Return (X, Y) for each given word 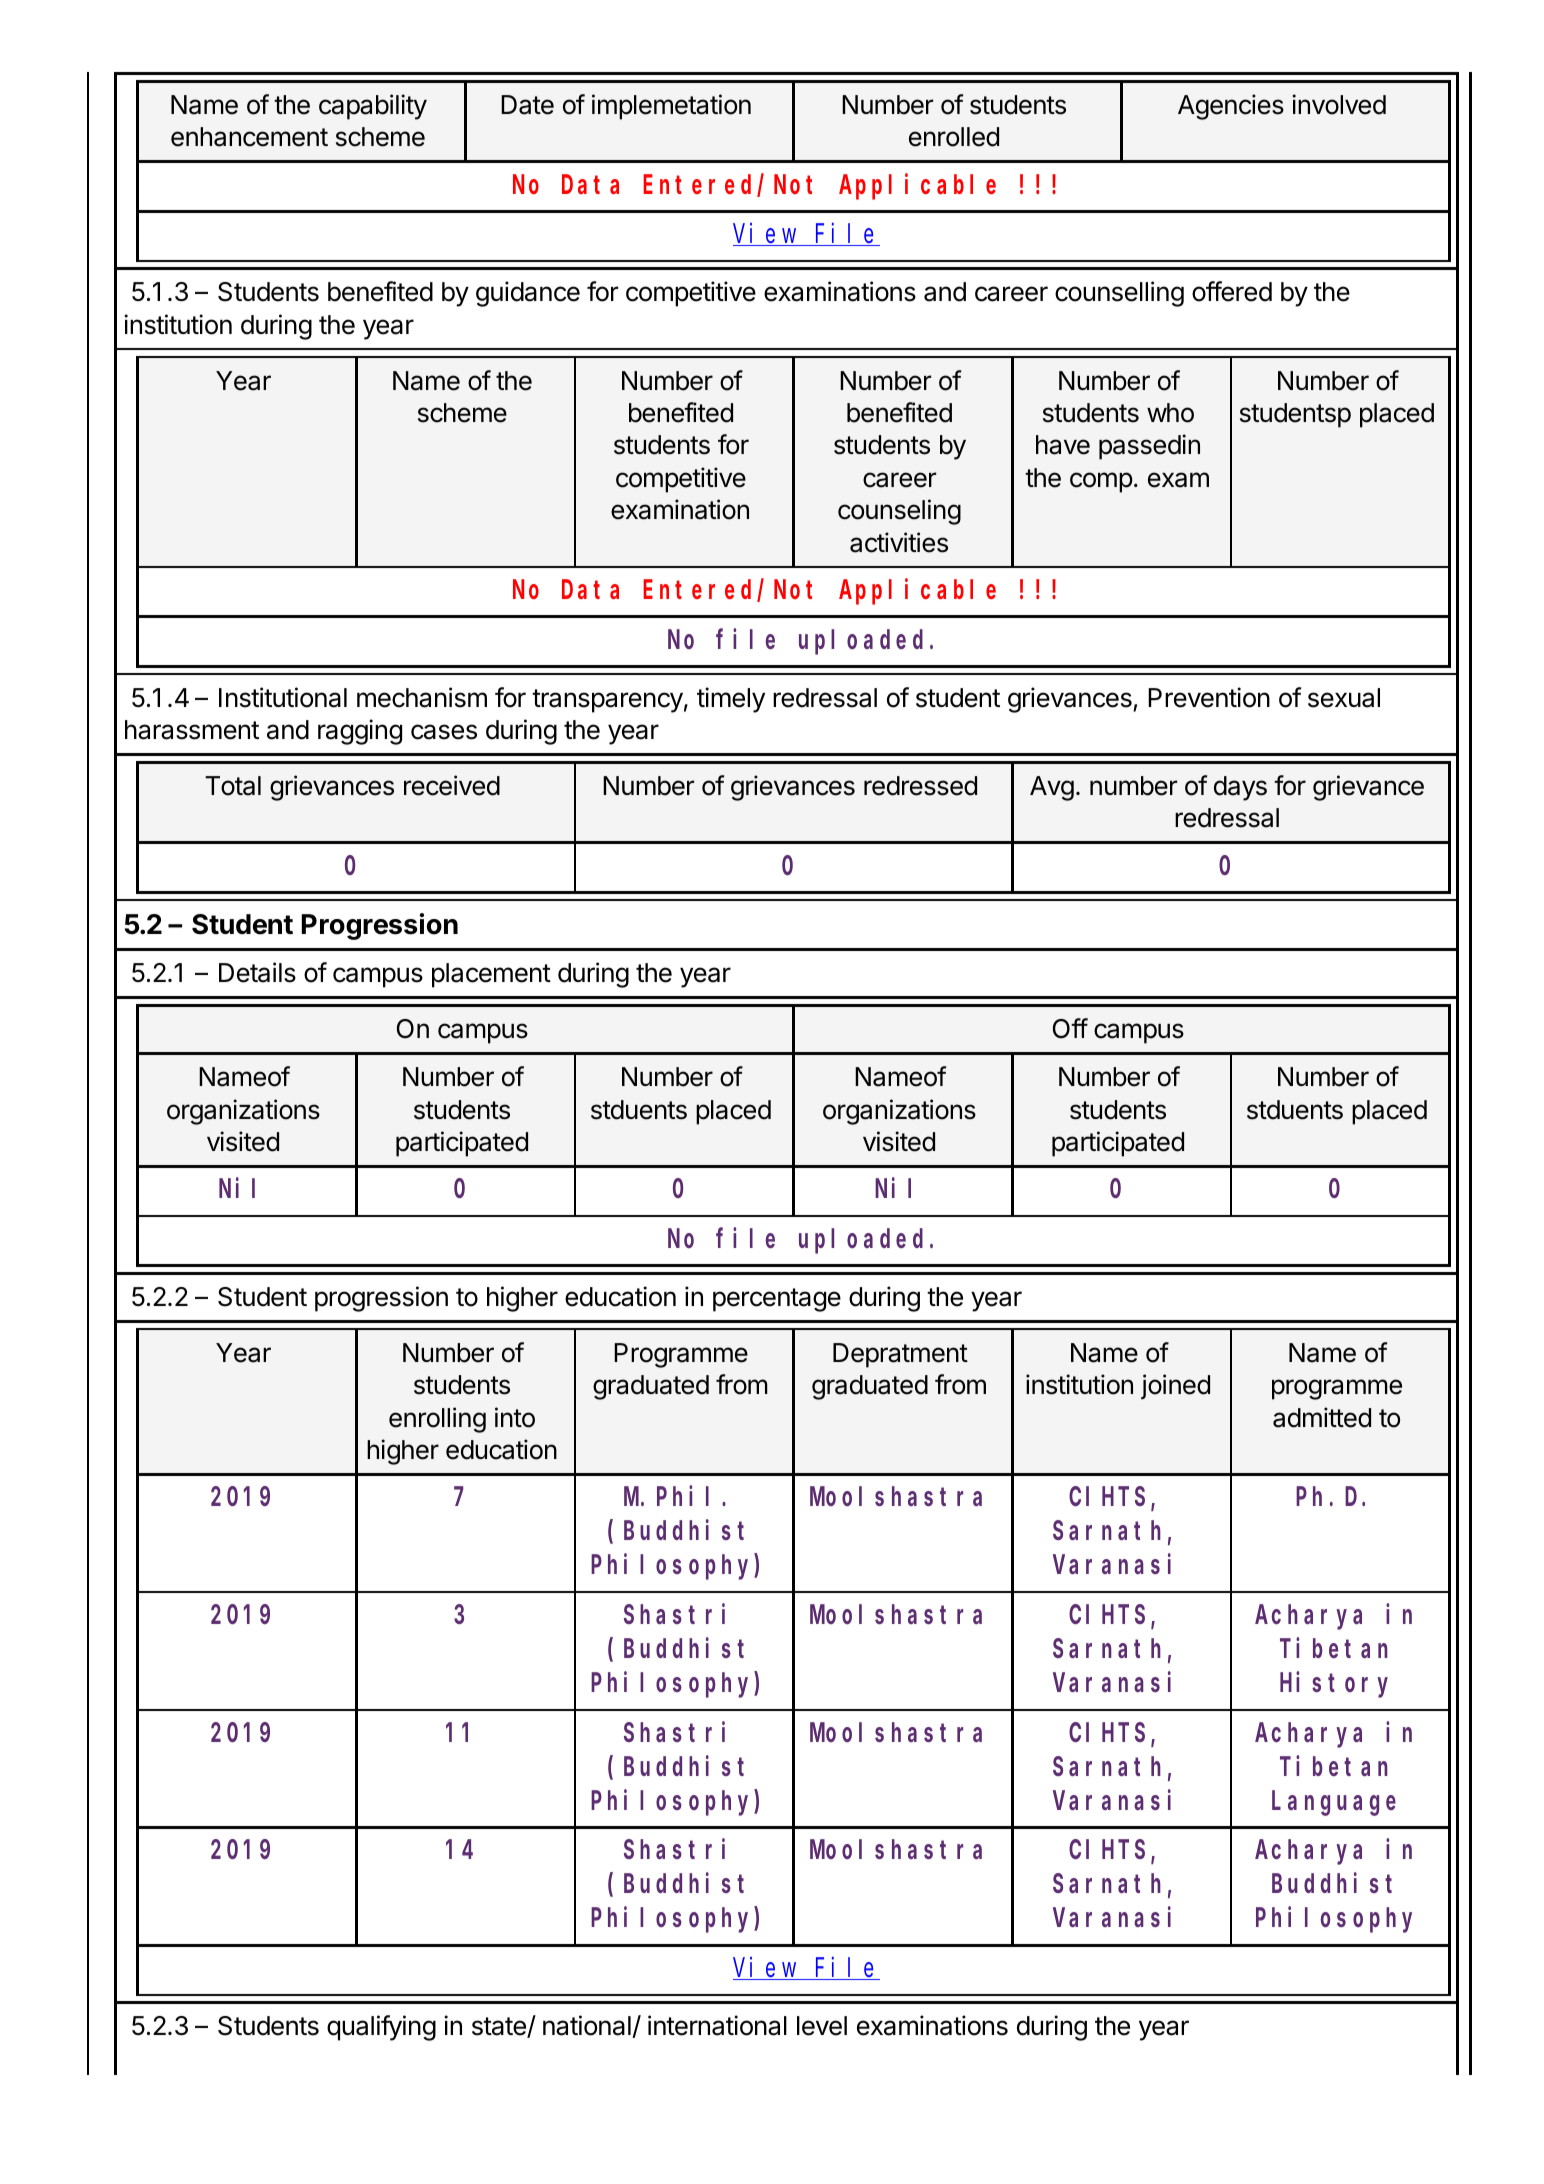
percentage (777, 1300)
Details (257, 972)
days (1240, 788)
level (822, 2026)
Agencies (1231, 107)
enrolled (954, 137)
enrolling (437, 1420)
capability (373, 107)
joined (1175, 1387)
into (515, 1417)
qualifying (381, 2028)
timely (731, 700)
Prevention (1209, 697)
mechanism (422, 697)
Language (1334, 1804)
